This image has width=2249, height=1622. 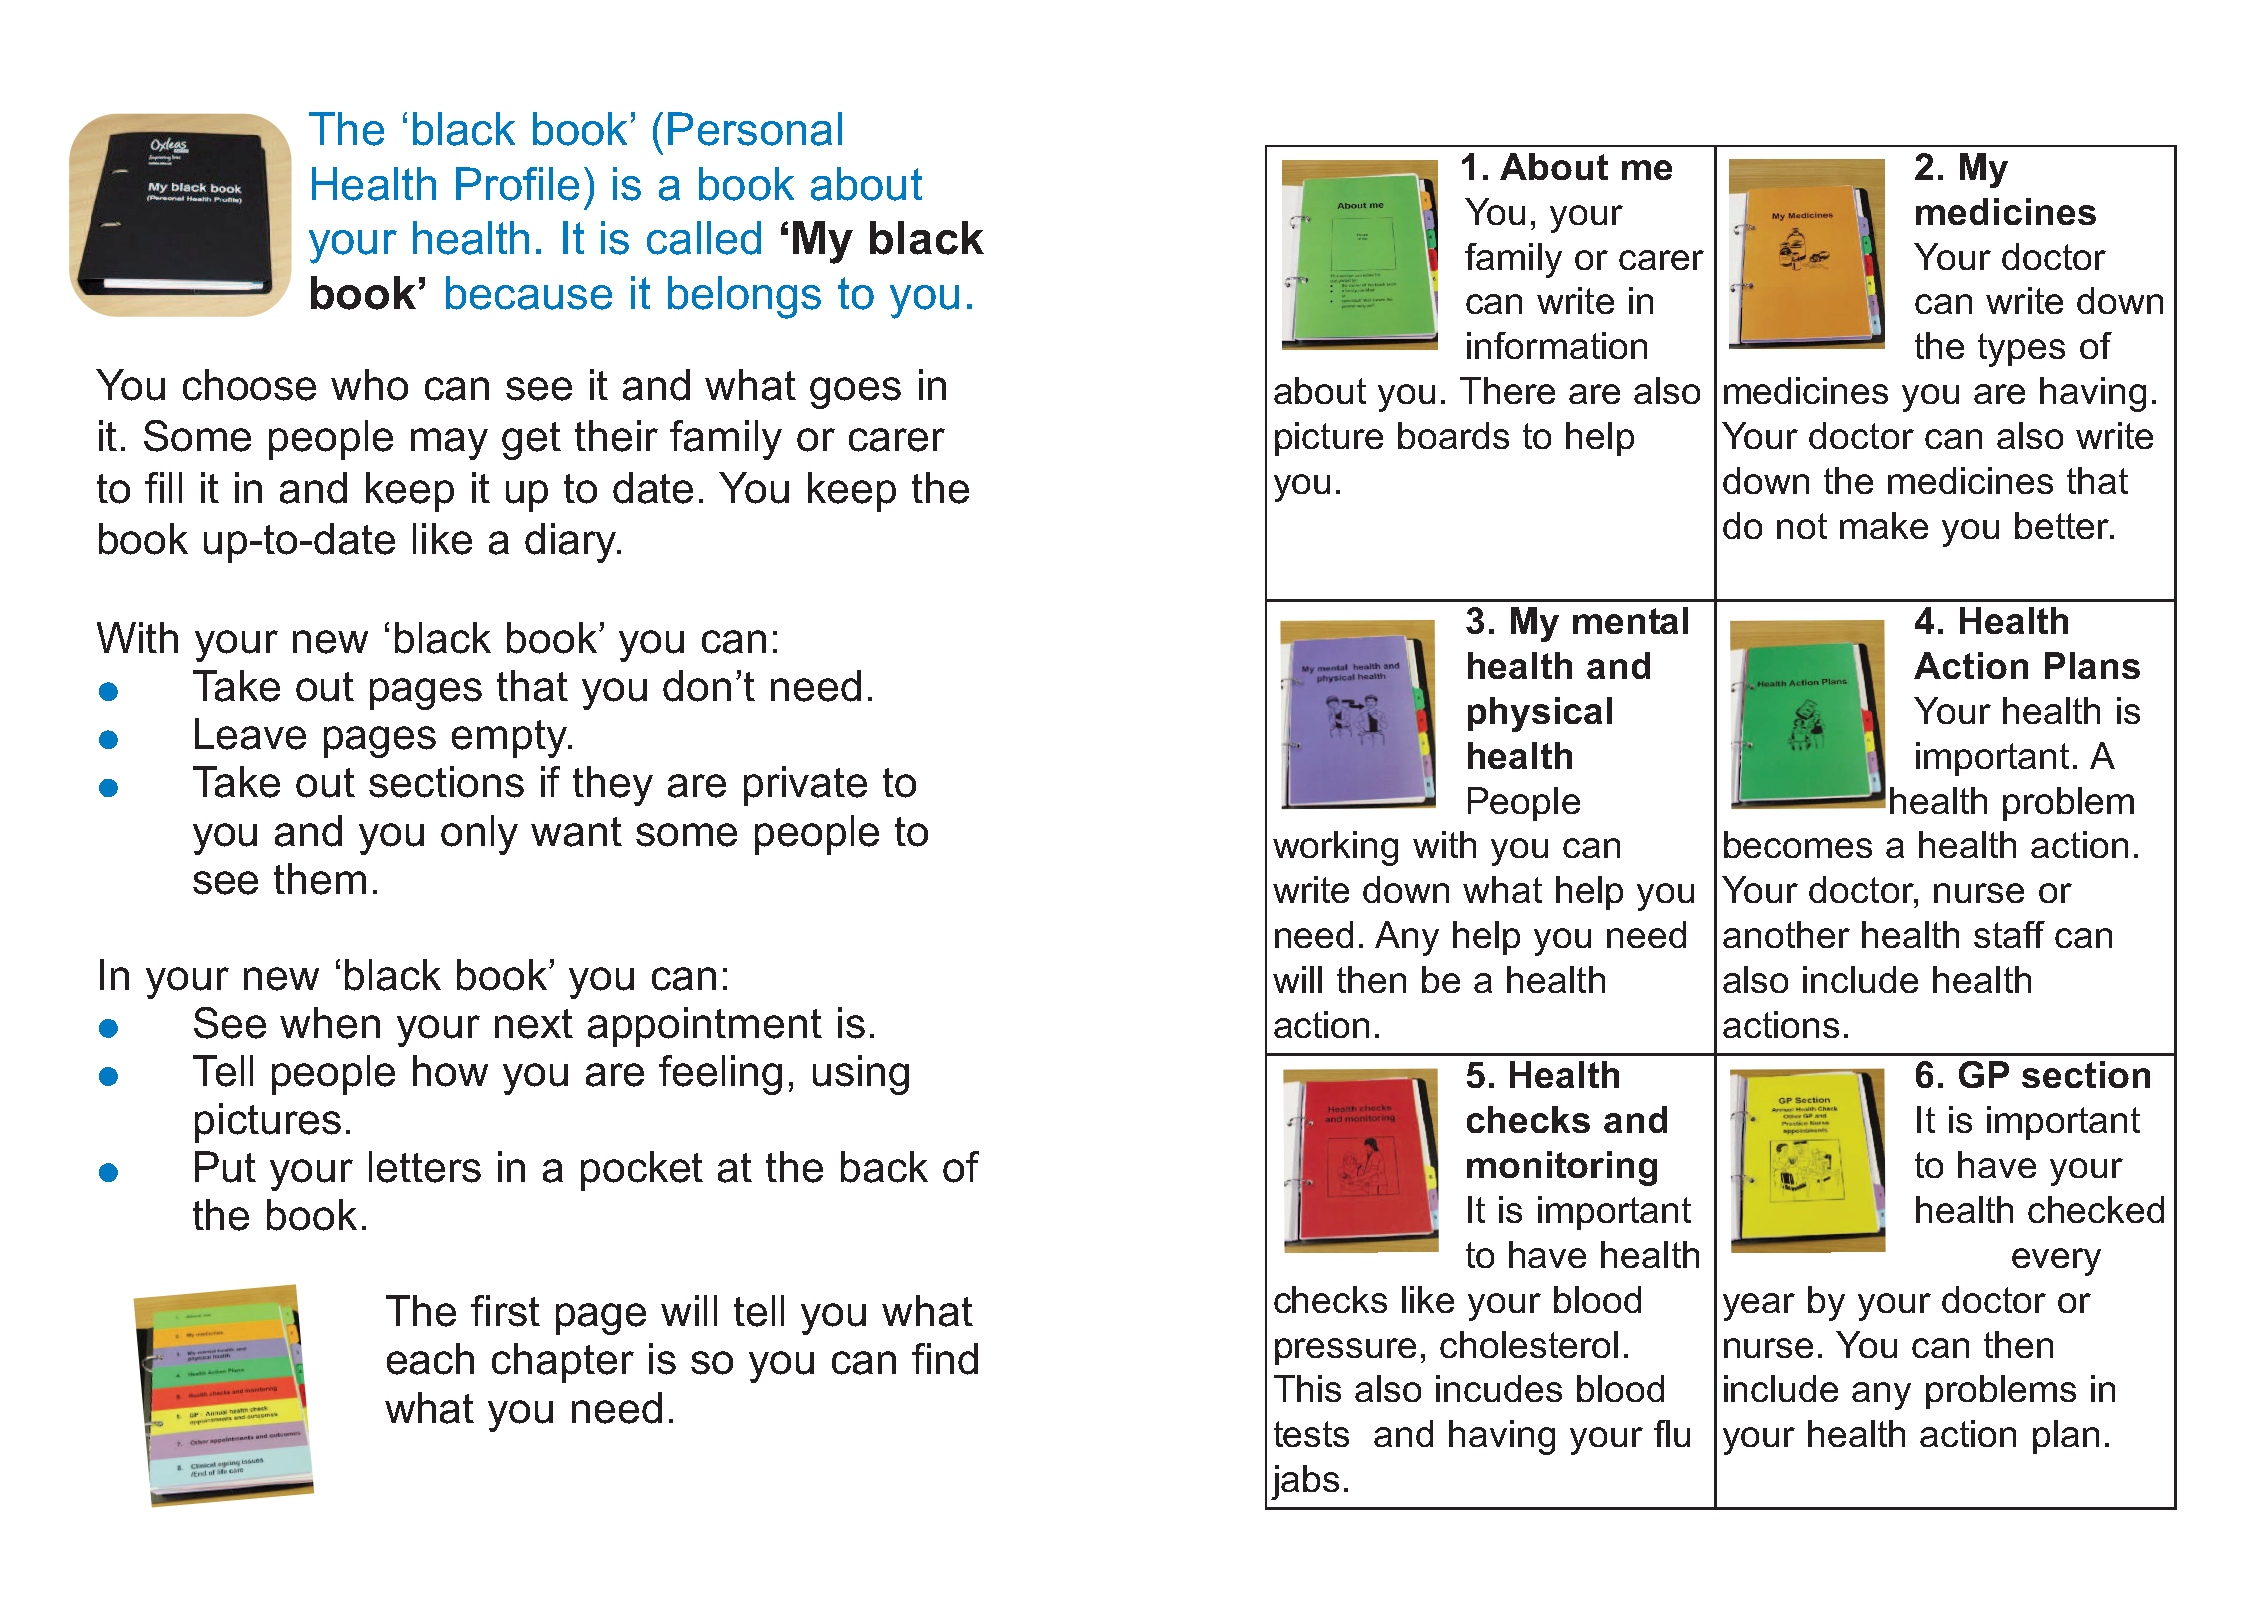 What do you see at coordinates (479, 835) in the image?
I see `only` at bounding box center [479, 835].
